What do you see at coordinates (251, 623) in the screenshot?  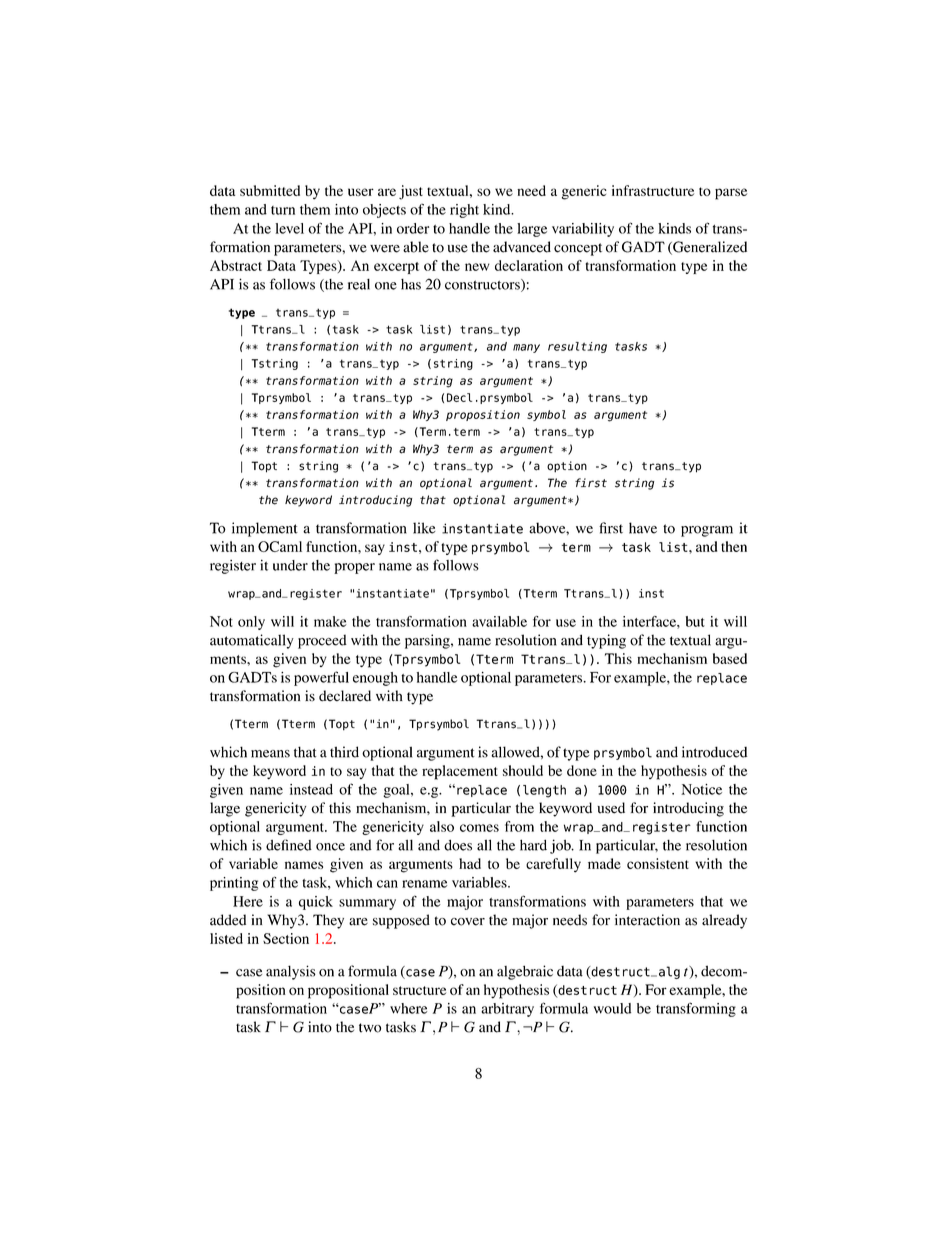 I see `only` at bounding box center [251, 623].
